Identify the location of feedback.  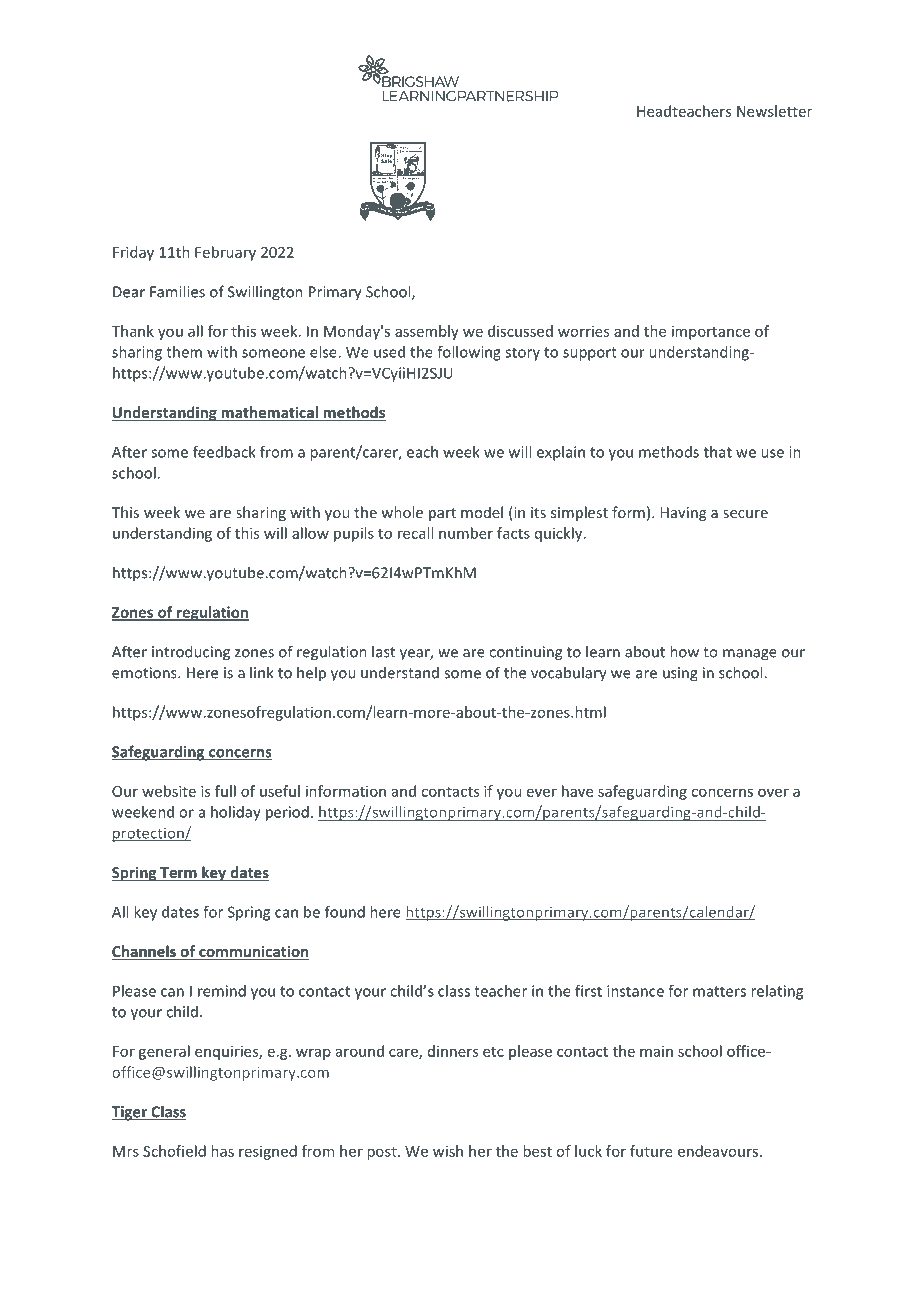
(224, 452).
